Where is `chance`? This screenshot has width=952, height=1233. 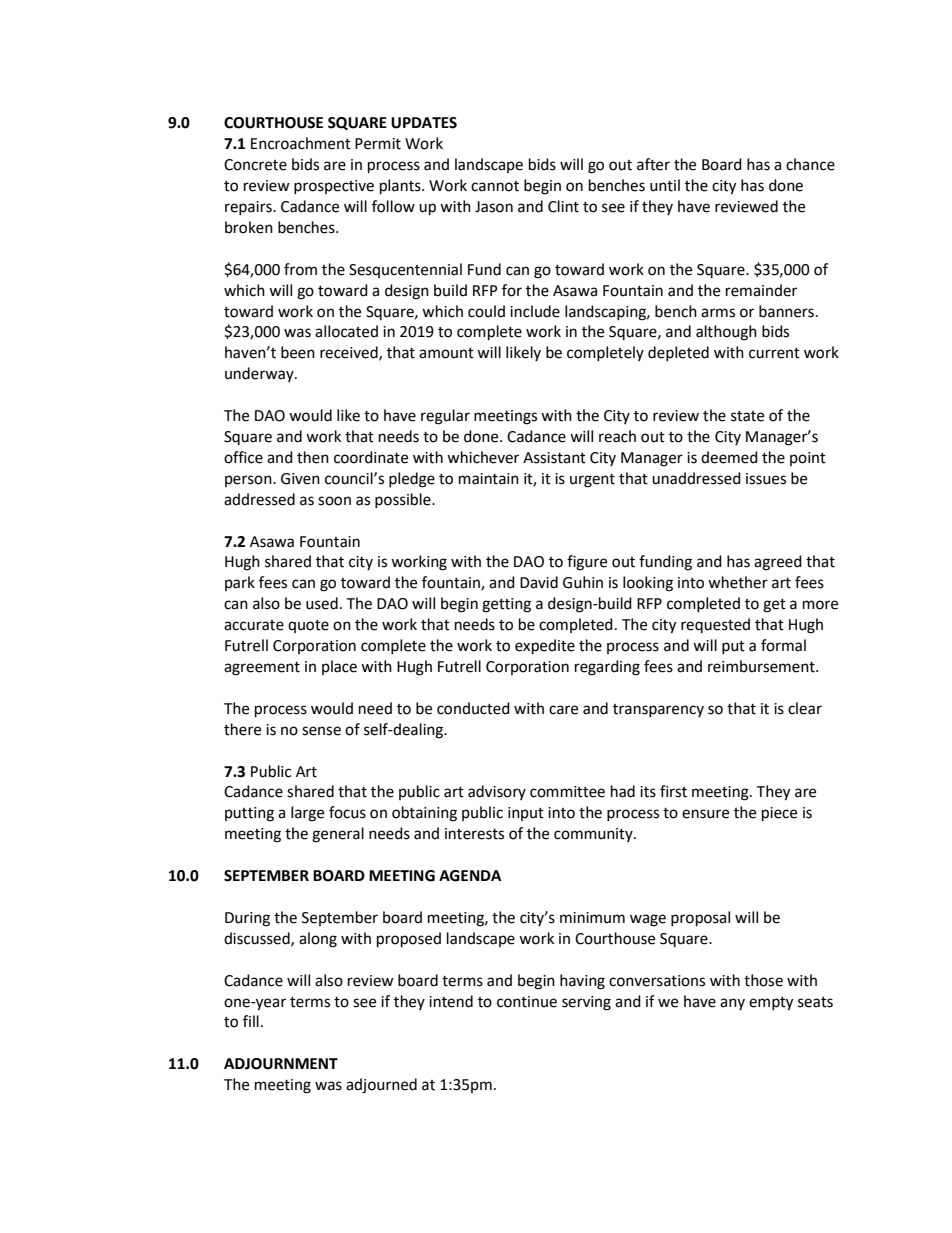
chance is located at coordinates (810, 164).
